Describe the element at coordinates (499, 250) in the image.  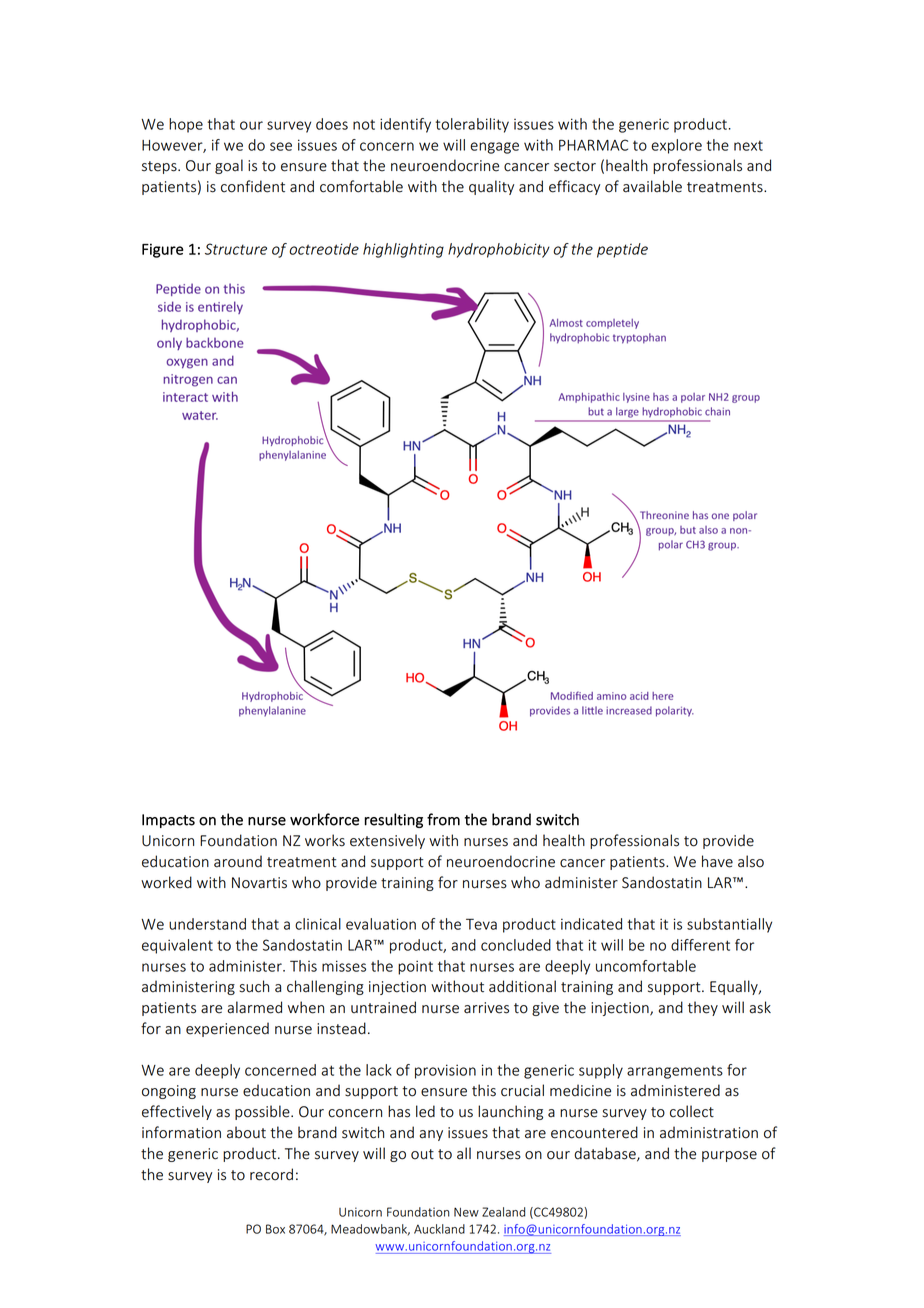
I see `hydrophobicity` at that location.
